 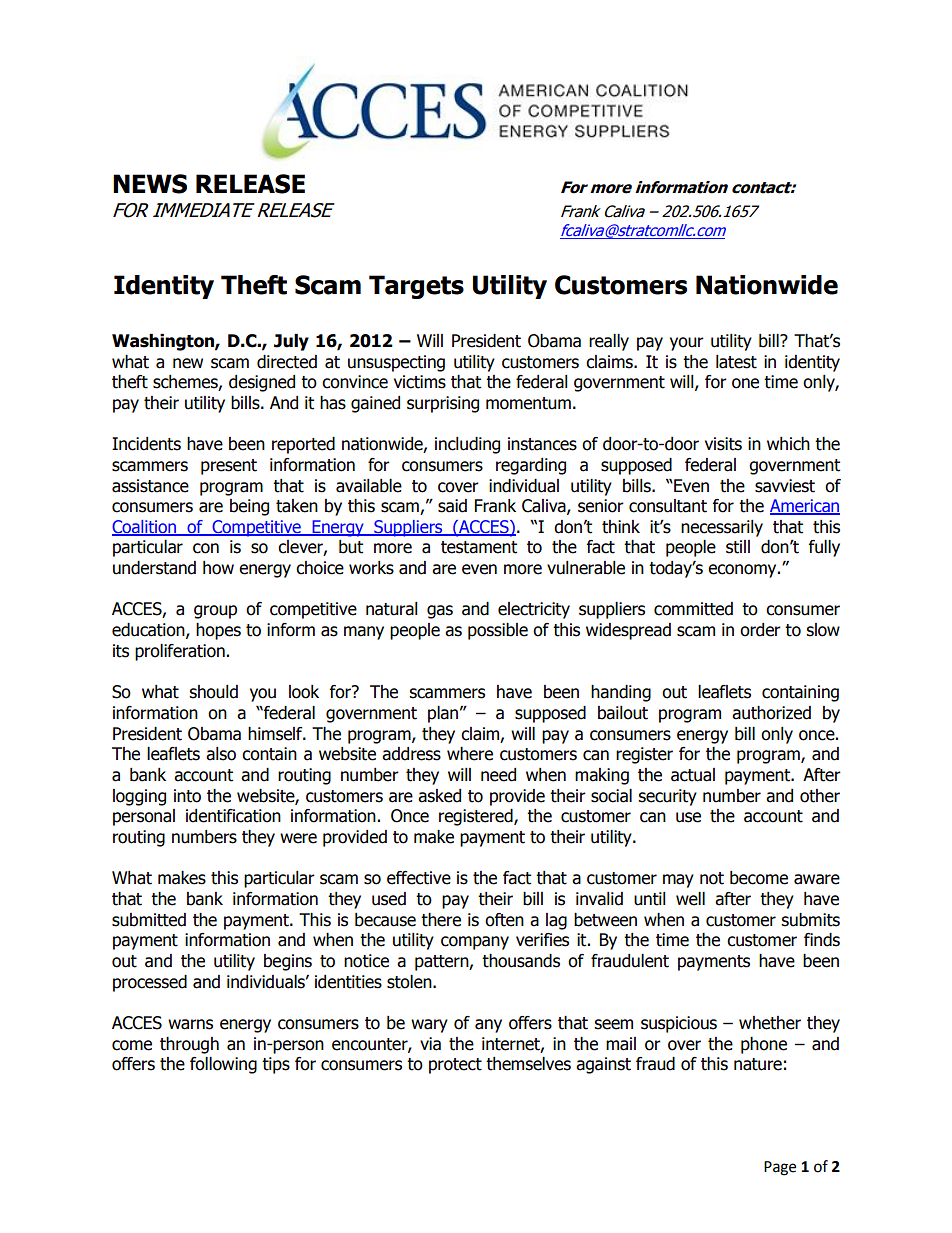 What do you see at coordinates (667, 797) in the screenshot?
I see `security` at bounding box center [667, 797].
